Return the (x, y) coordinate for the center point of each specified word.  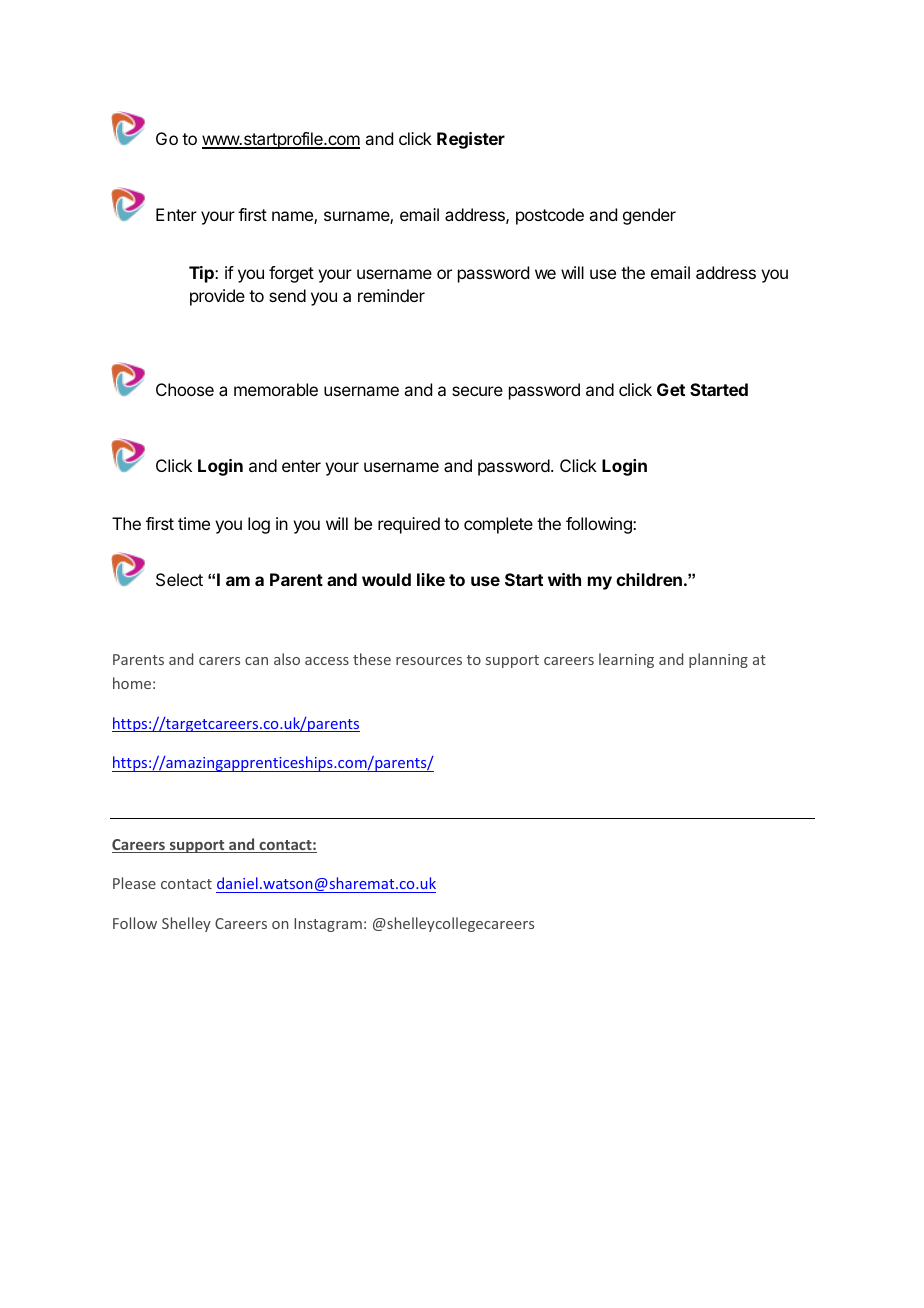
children (649, 579)
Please (134, 883)
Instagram (328, 925)
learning (626, 660)
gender (649, 216)
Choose (185, 389)
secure (477, 391)
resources (429, 661)
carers (219, 661)
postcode (550, 216)
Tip (202, 274)
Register (471, 140)
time (194, 523)
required (409, 525)
